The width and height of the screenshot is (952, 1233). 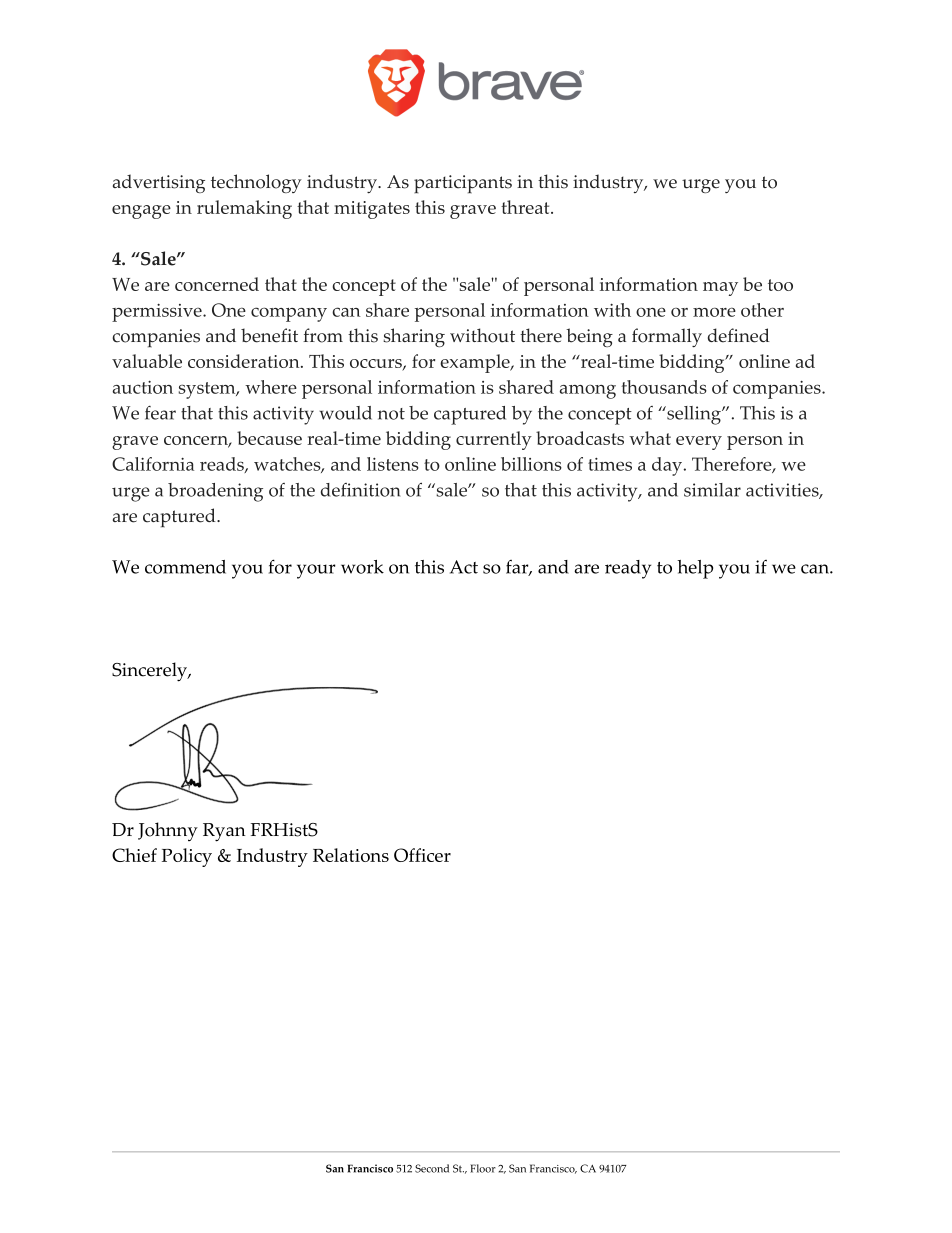 I want to click on Floor, so click(x=483, y=1168).
